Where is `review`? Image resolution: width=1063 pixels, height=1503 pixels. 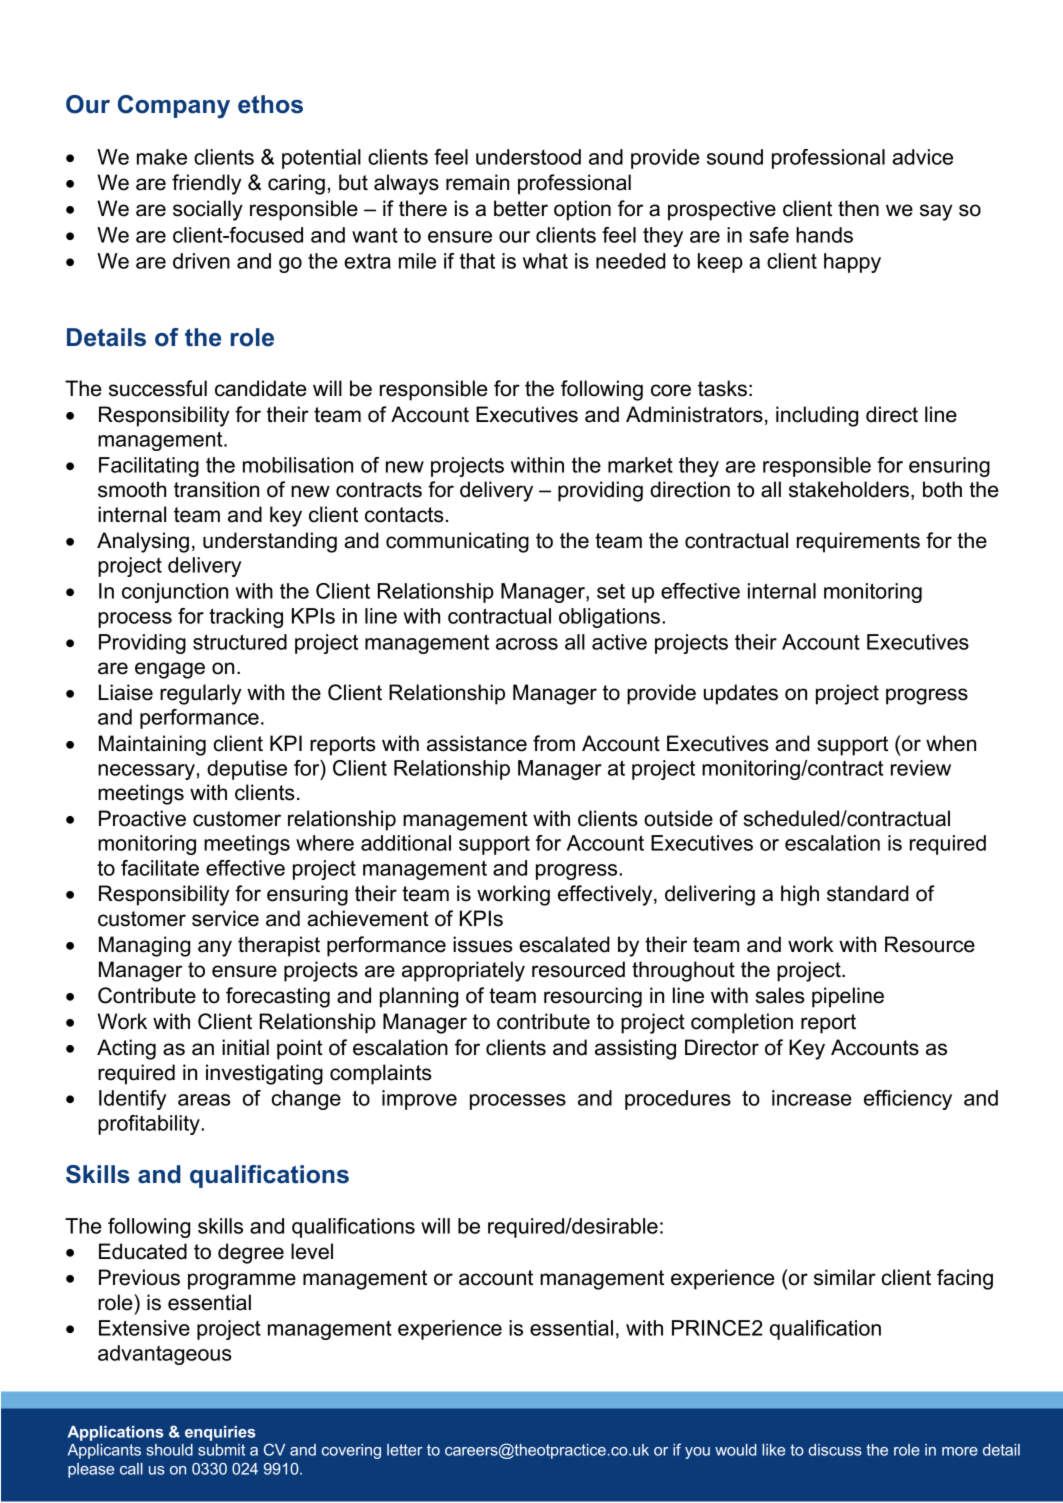 review is located at coordinates (921, 768).
